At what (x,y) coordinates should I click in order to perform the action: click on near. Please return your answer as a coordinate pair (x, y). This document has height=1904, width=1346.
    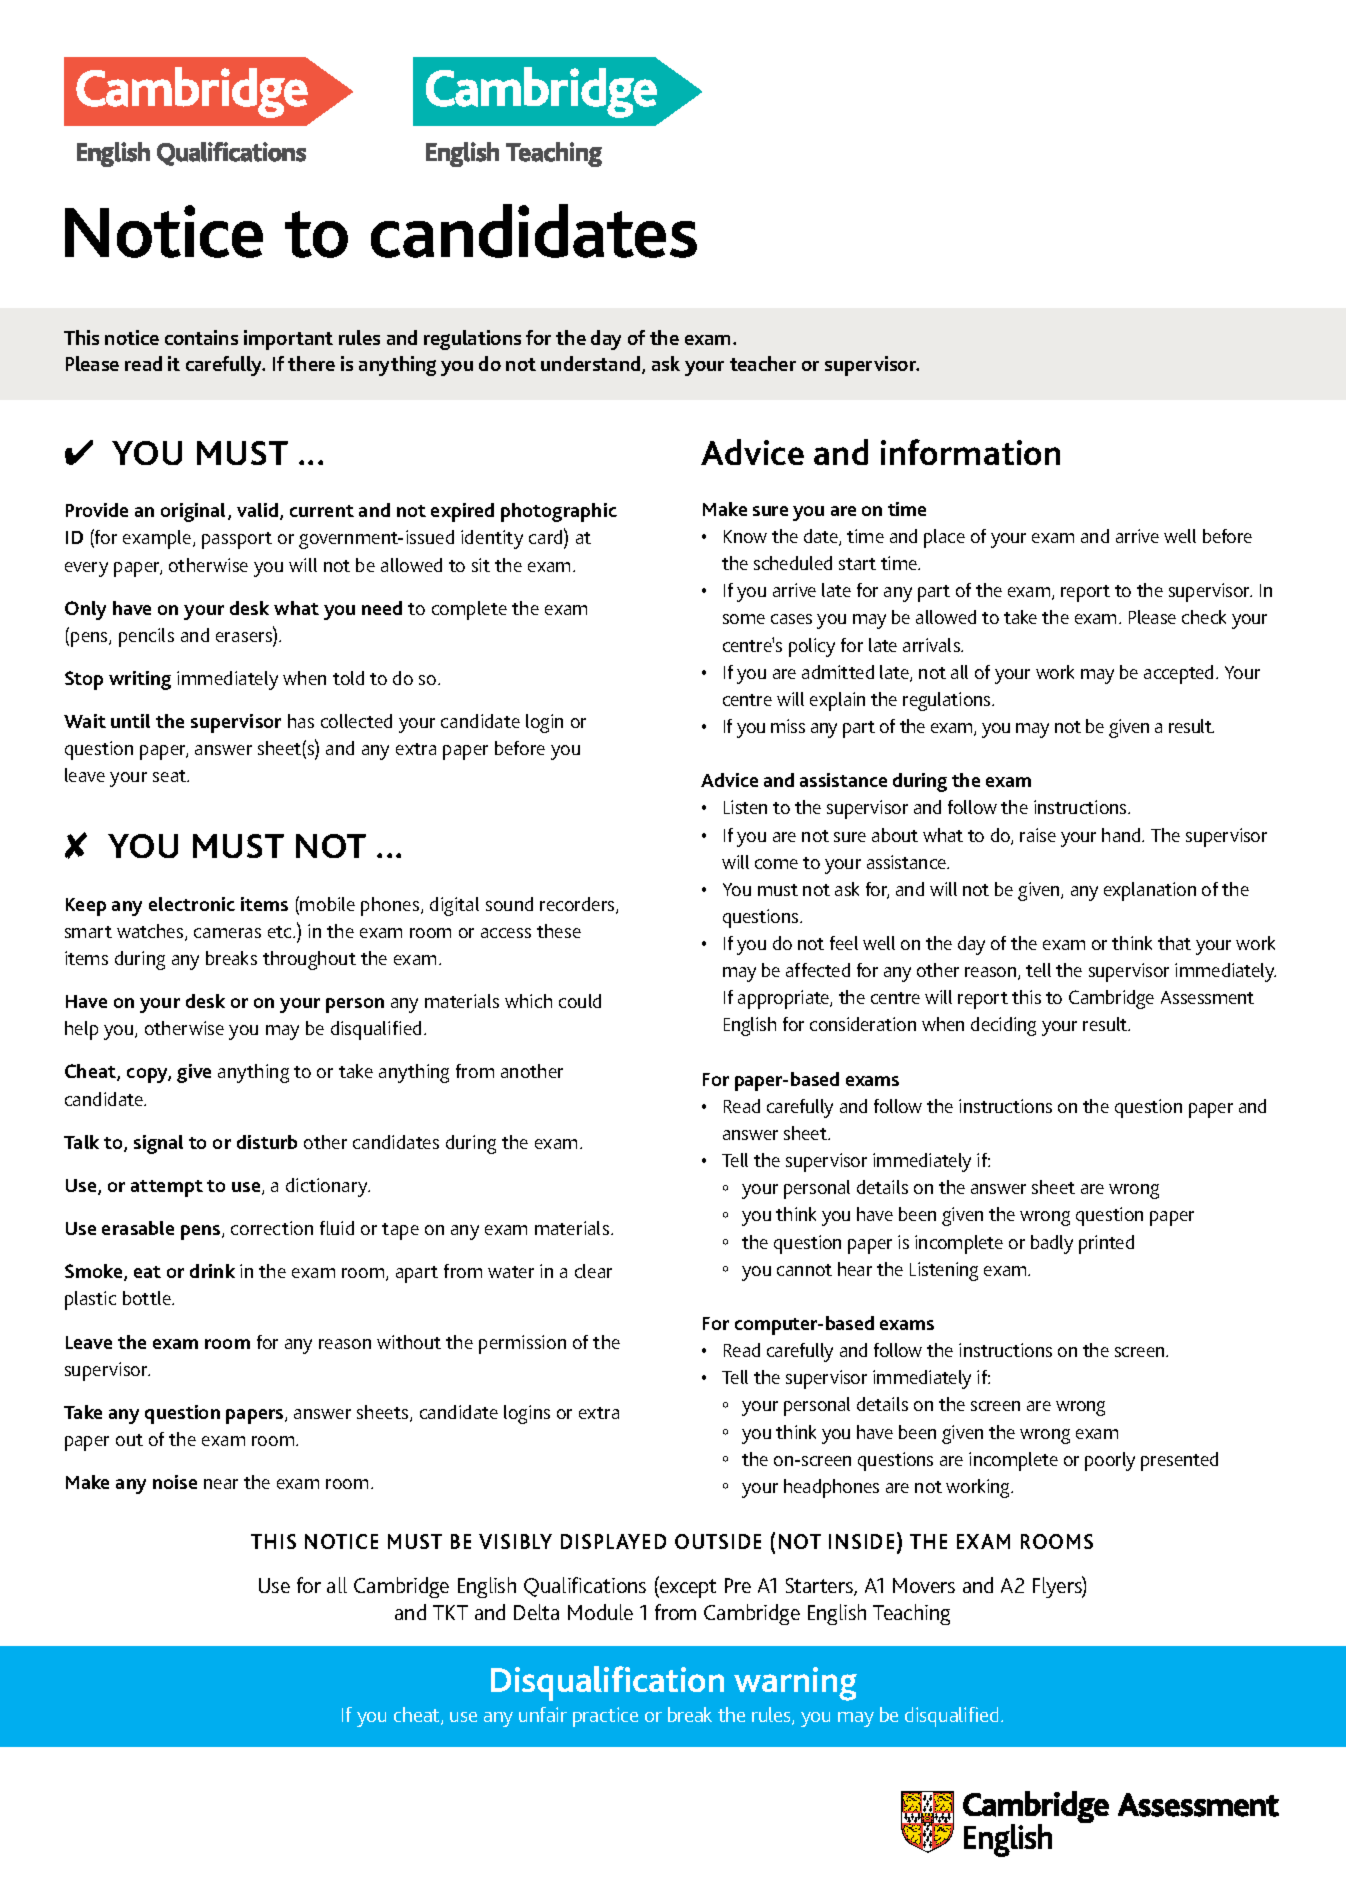
    Looking at the image, I should click on (221, 1484).
